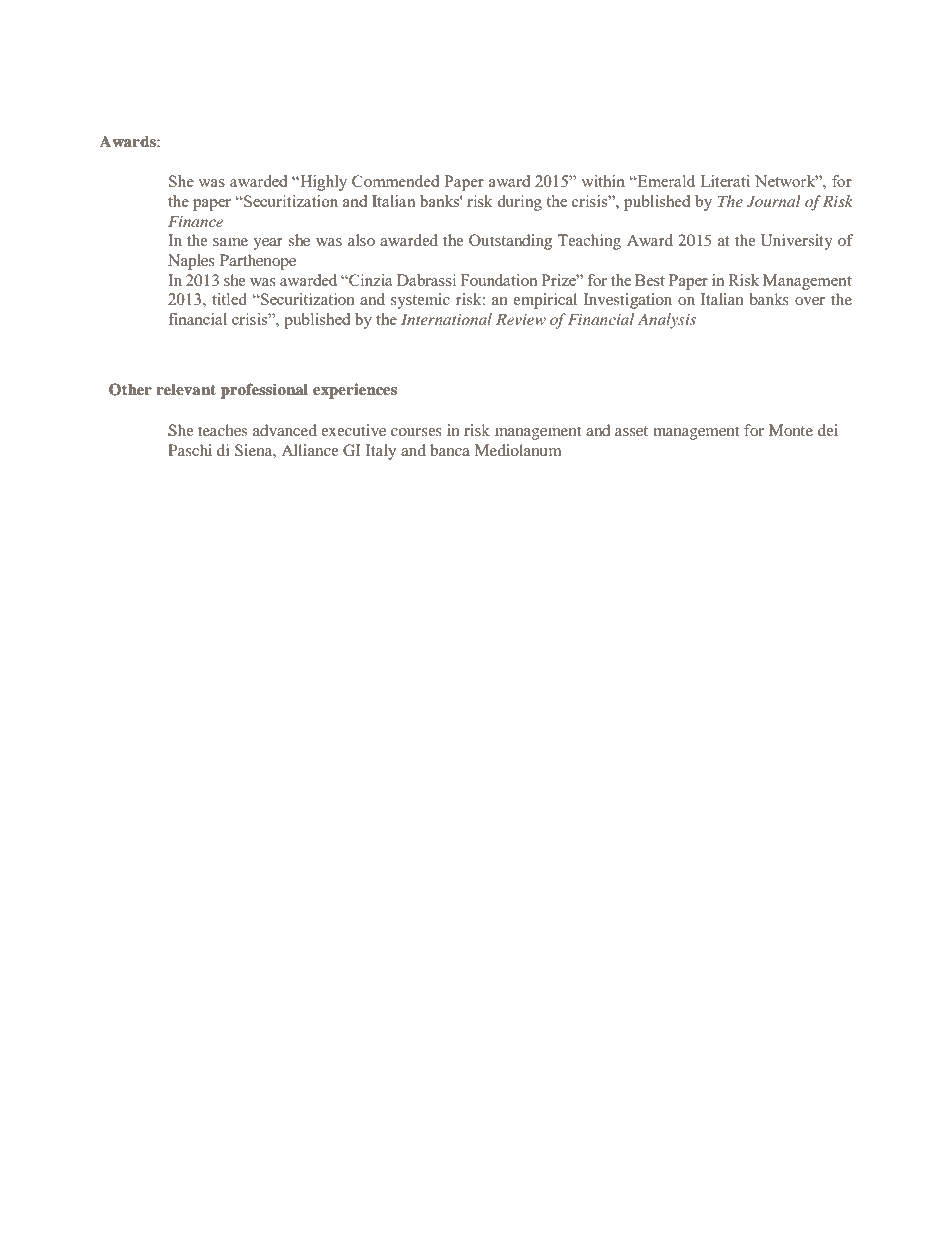 The image size is (952, 1233). Describe the element at coordinates (222, 430) in the page. I see `teaches` at that location.
